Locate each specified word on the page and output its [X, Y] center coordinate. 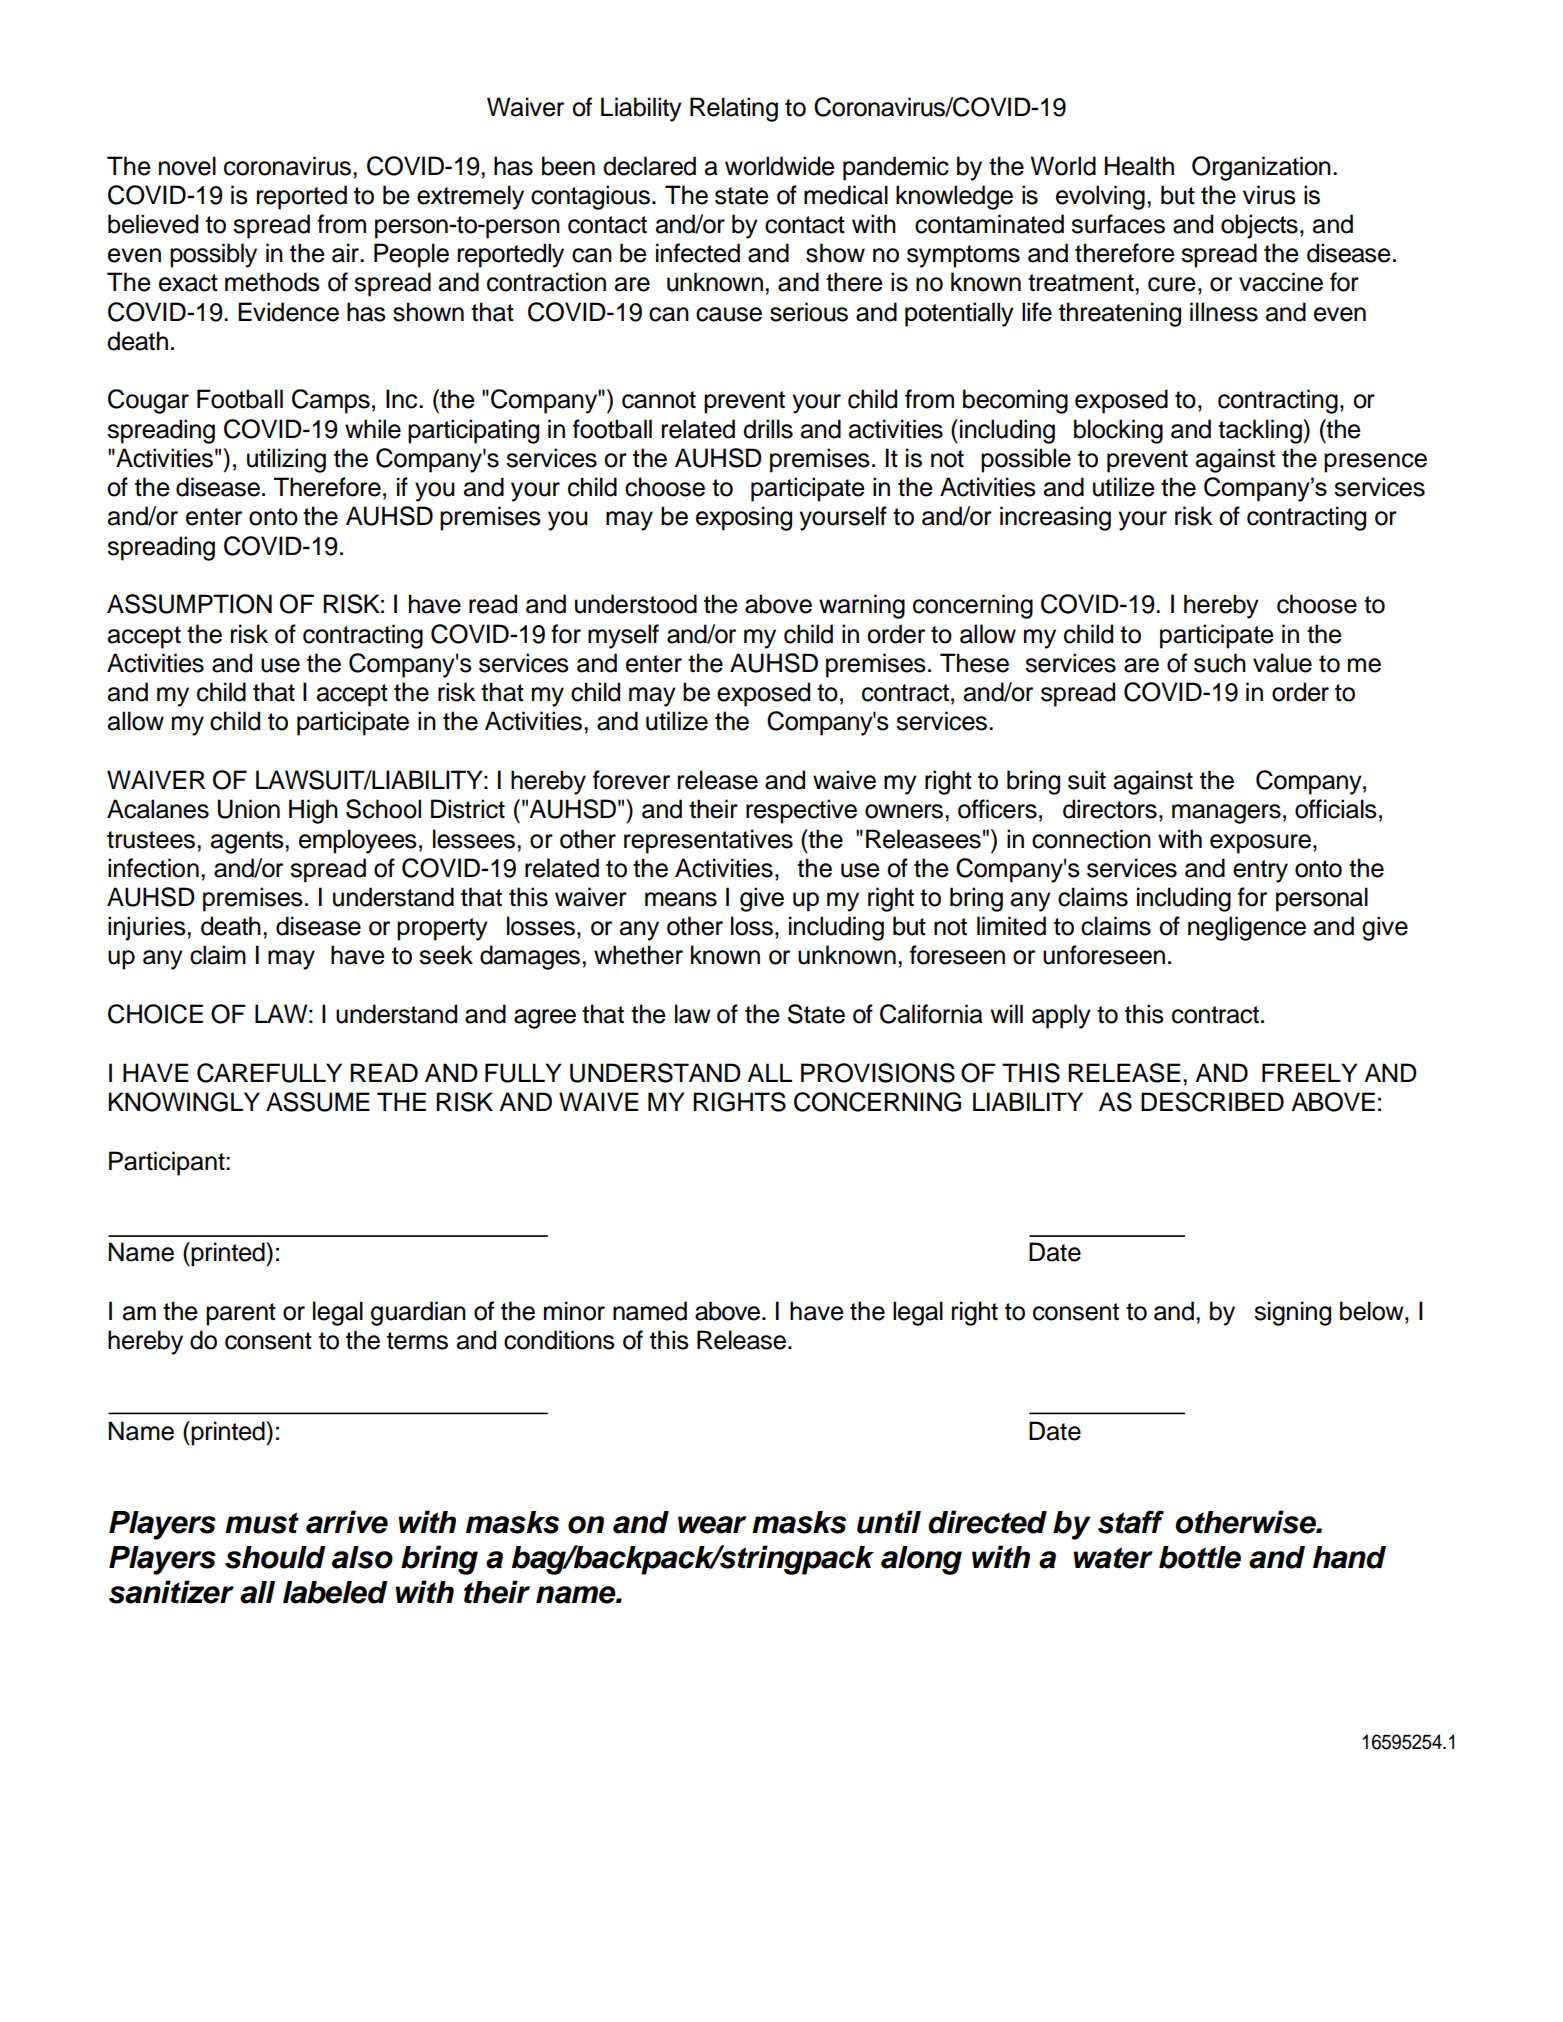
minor [574, 1311]
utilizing [286, 460]
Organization [1261, 168]
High [313, 811]
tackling [1261, 431]
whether [638, 955]
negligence [1247, 928]
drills [768, 429]
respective [801, 811]
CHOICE [155, 1014]
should [275, 1557]
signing [1292, 1313]
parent [241, 1314]
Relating [734, 109]
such [1220, 663]
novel [187, 166]
